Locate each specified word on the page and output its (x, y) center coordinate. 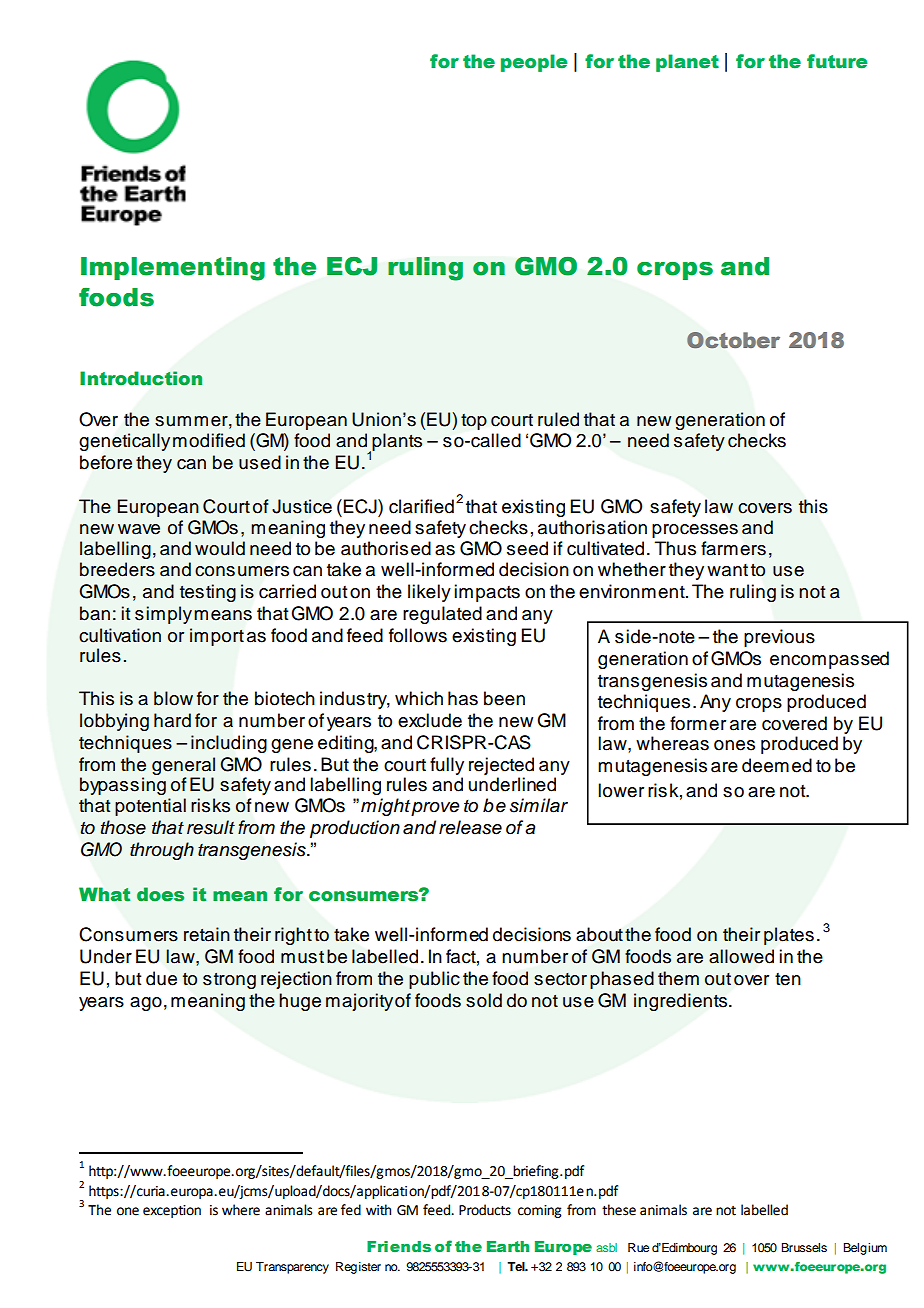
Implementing (173, 269)
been (504, 698)
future (837, 61)
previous (779, 638)
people (534, 63)
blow (173, 698)
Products (485, 1210)
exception (172, 1211)
